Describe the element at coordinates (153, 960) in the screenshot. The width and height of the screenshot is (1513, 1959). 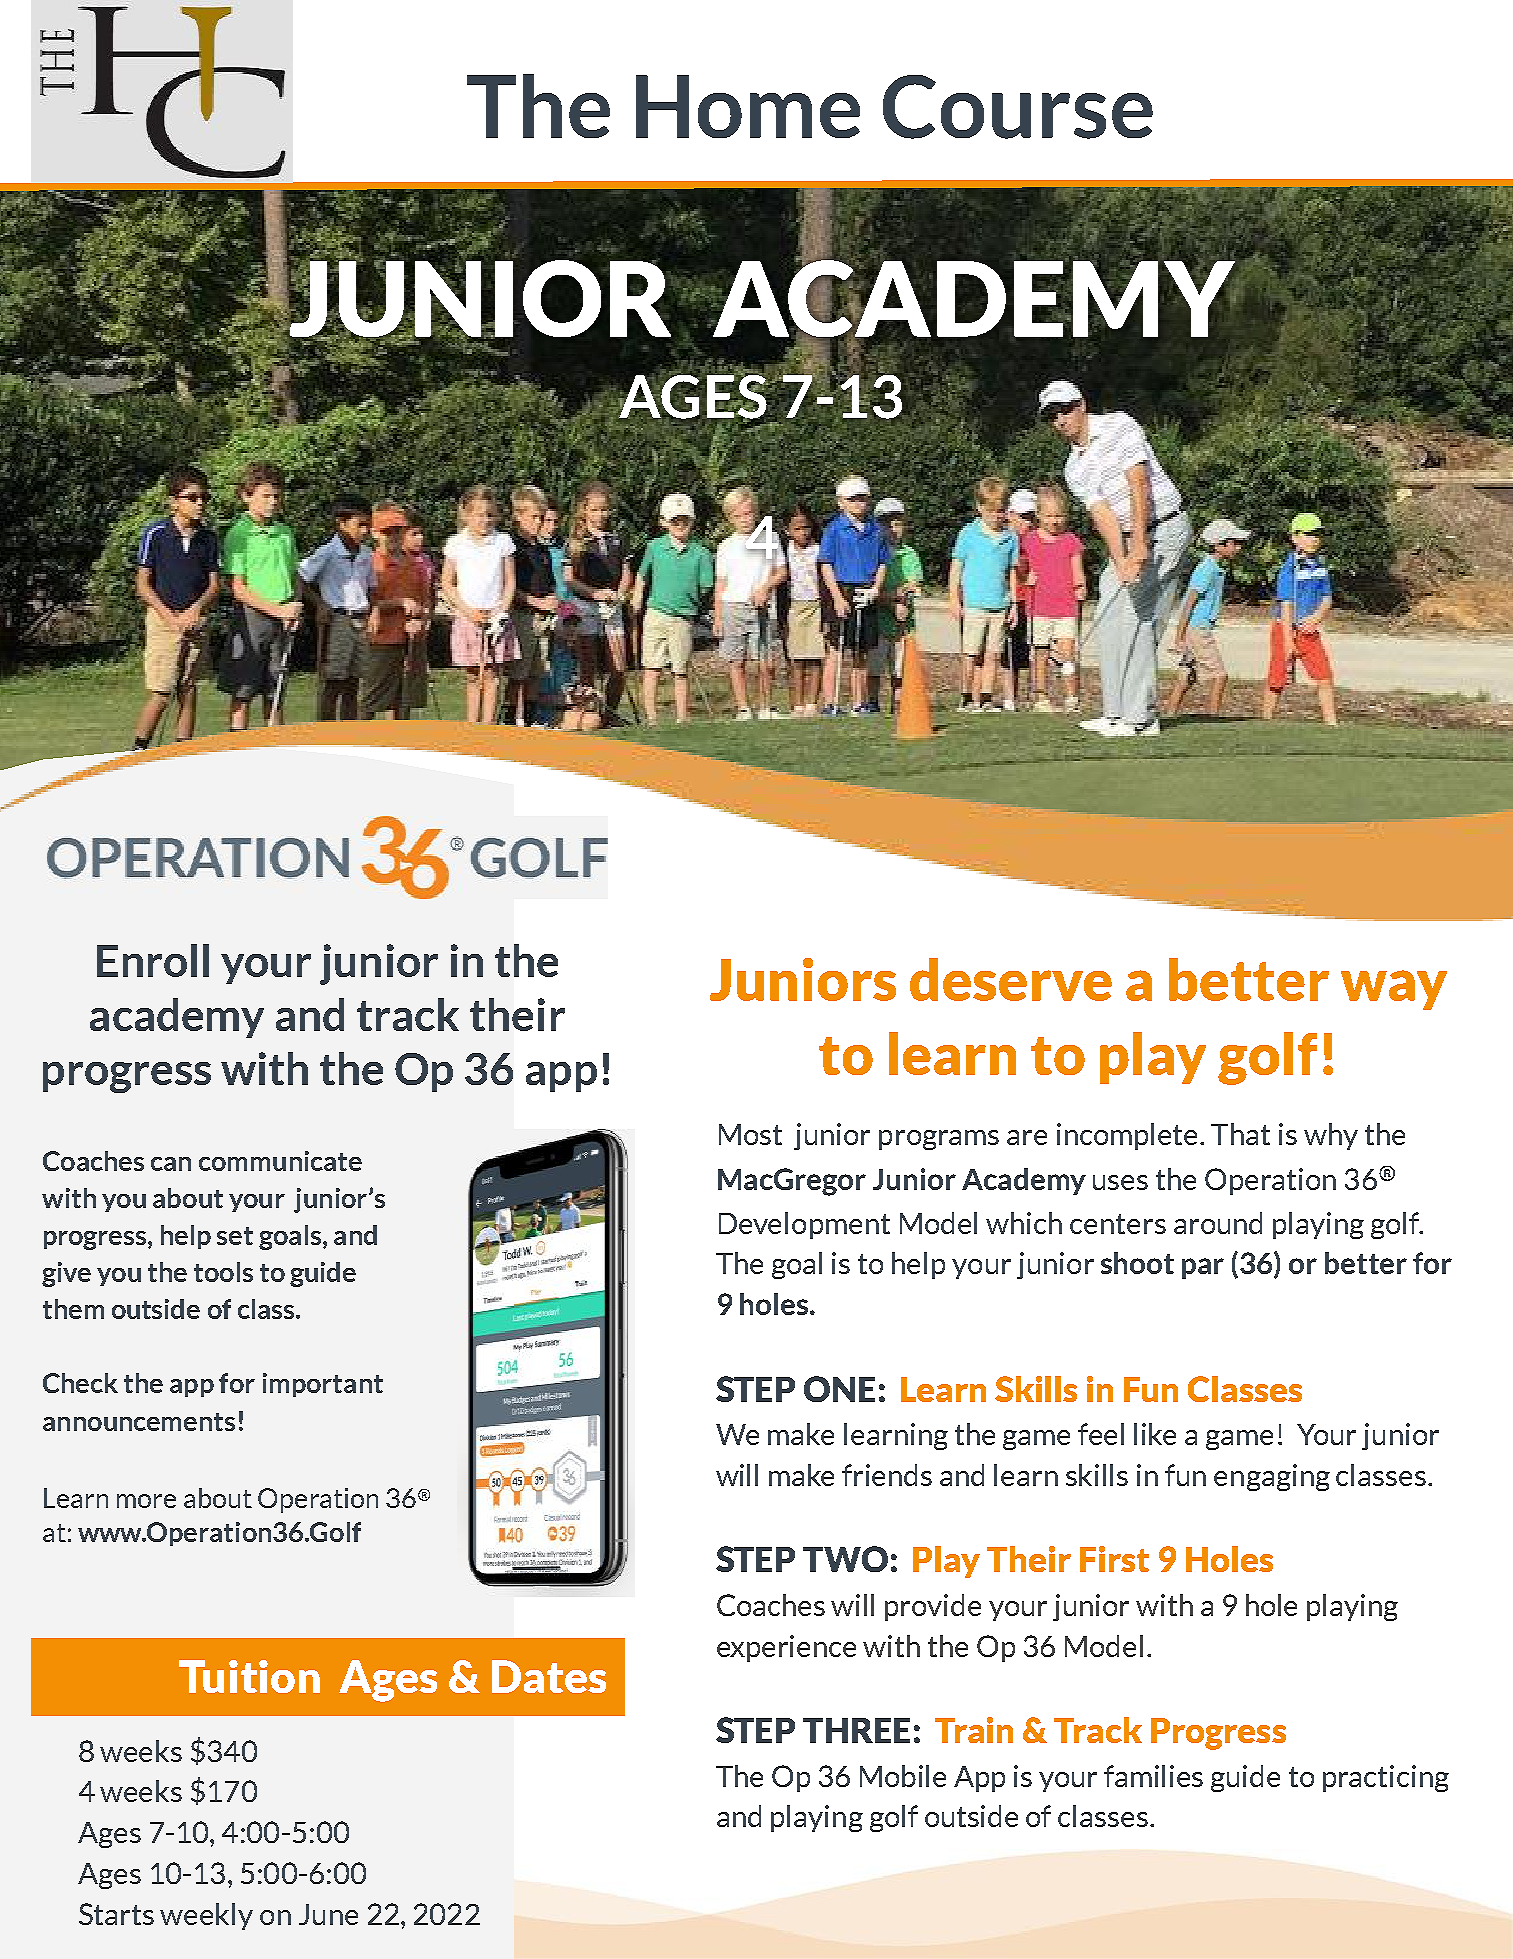
I see `Enroll` at that location.
